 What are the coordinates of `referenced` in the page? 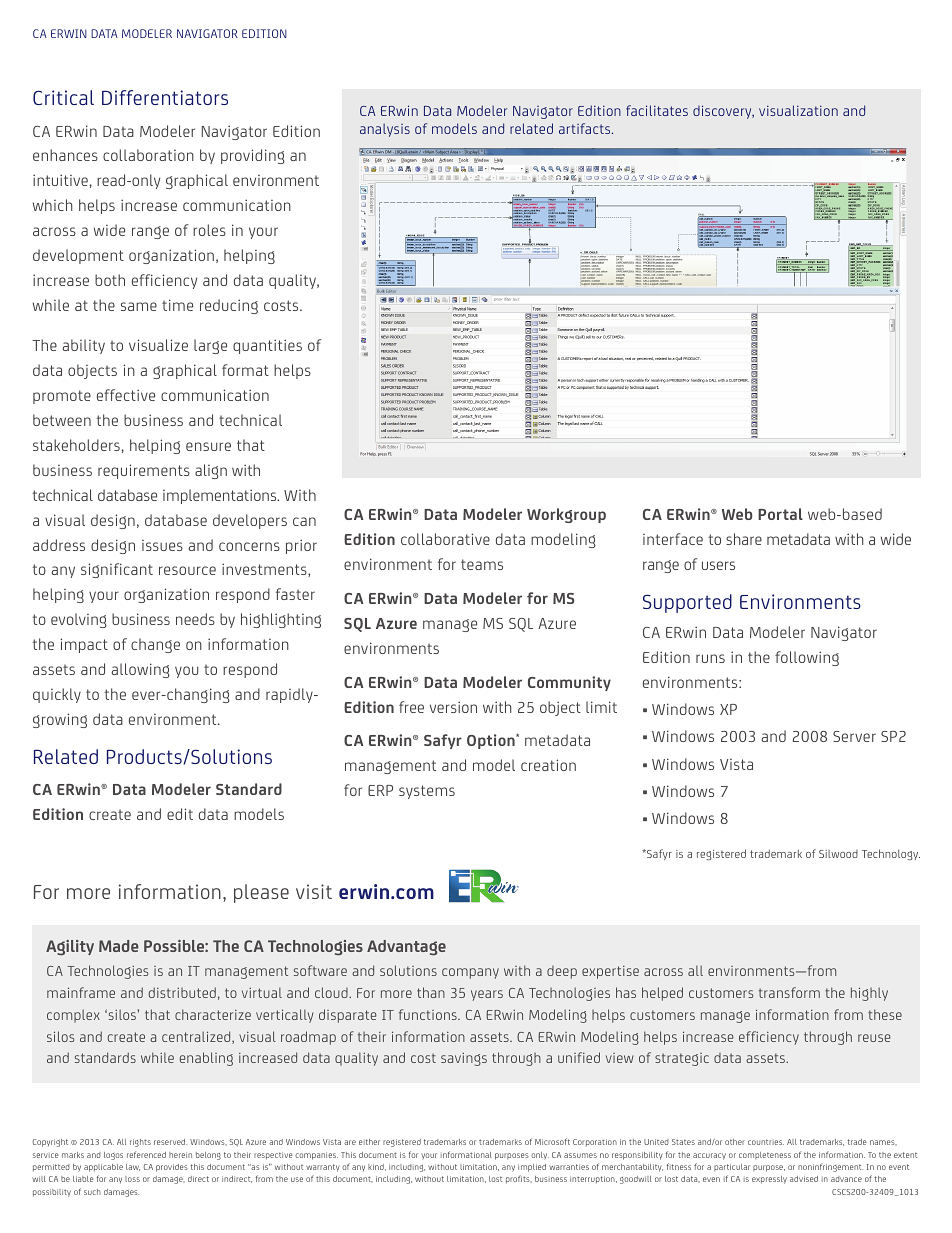 It's located at (146, 1154).
